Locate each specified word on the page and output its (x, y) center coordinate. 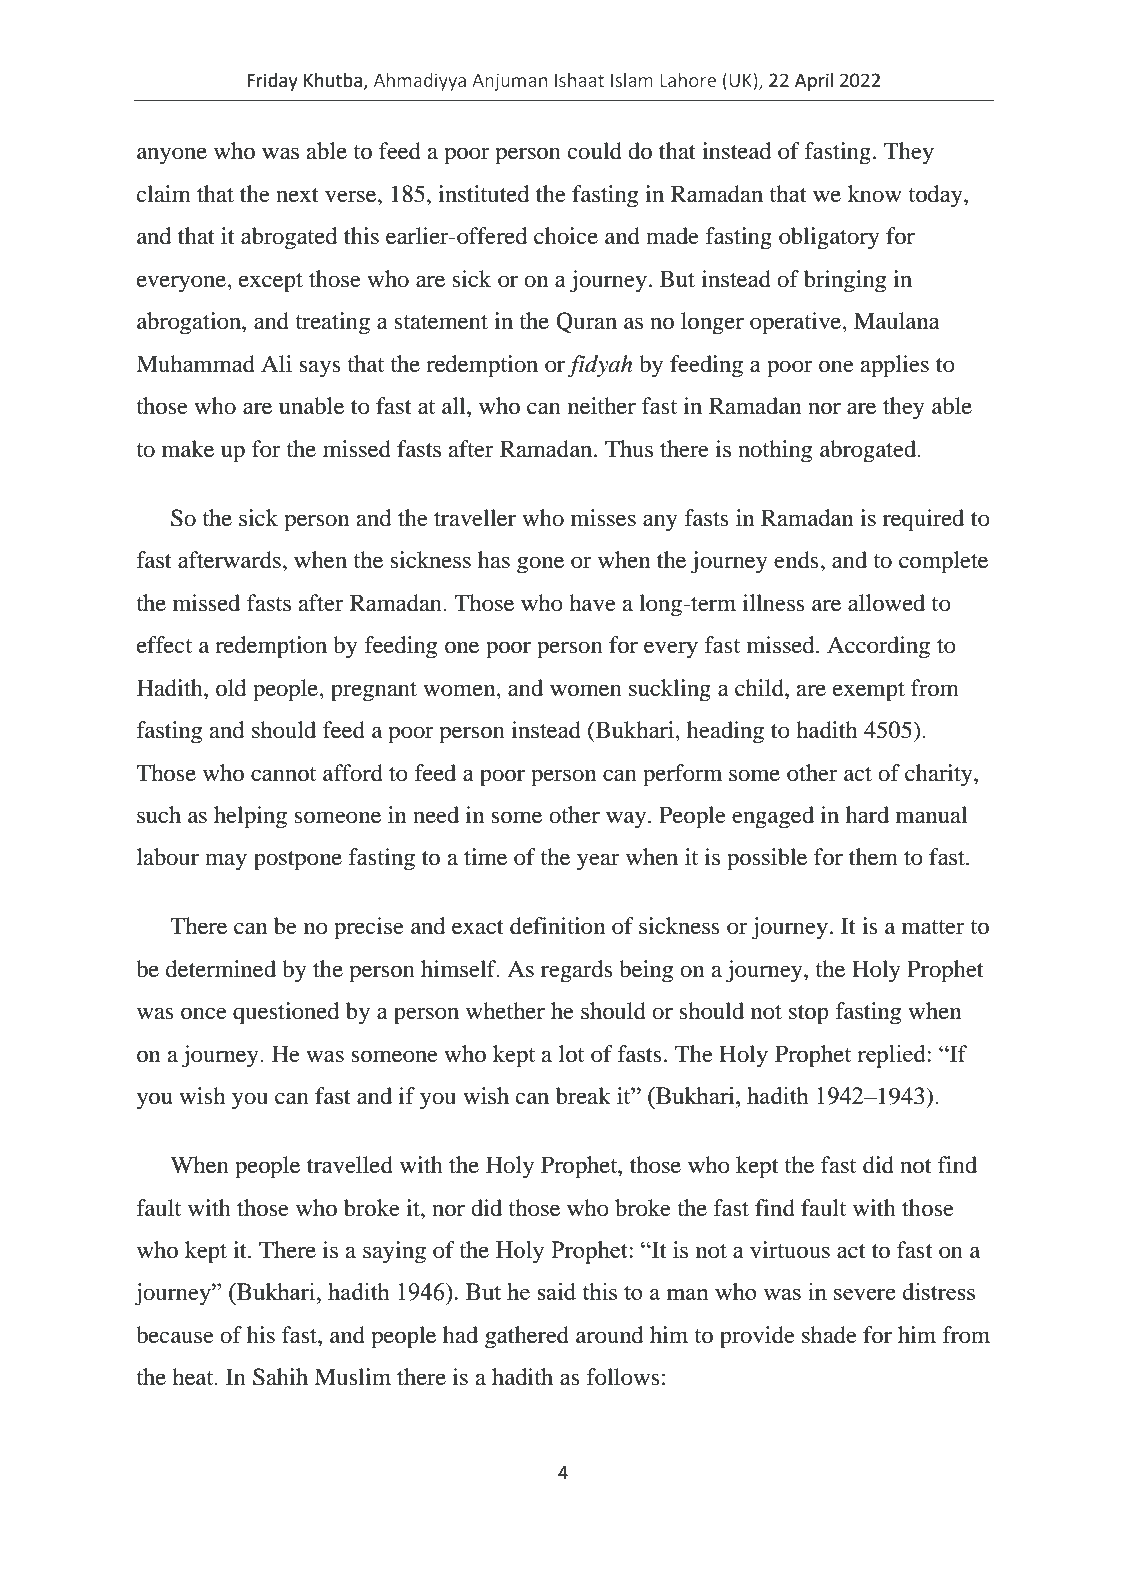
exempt (869, 692)
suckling (670, 690)
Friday (272, 82)
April (814, 82)
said (556, 1291)
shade (829, 1335)
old (231, 688)
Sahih (280, 1377)
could (595, 151)
